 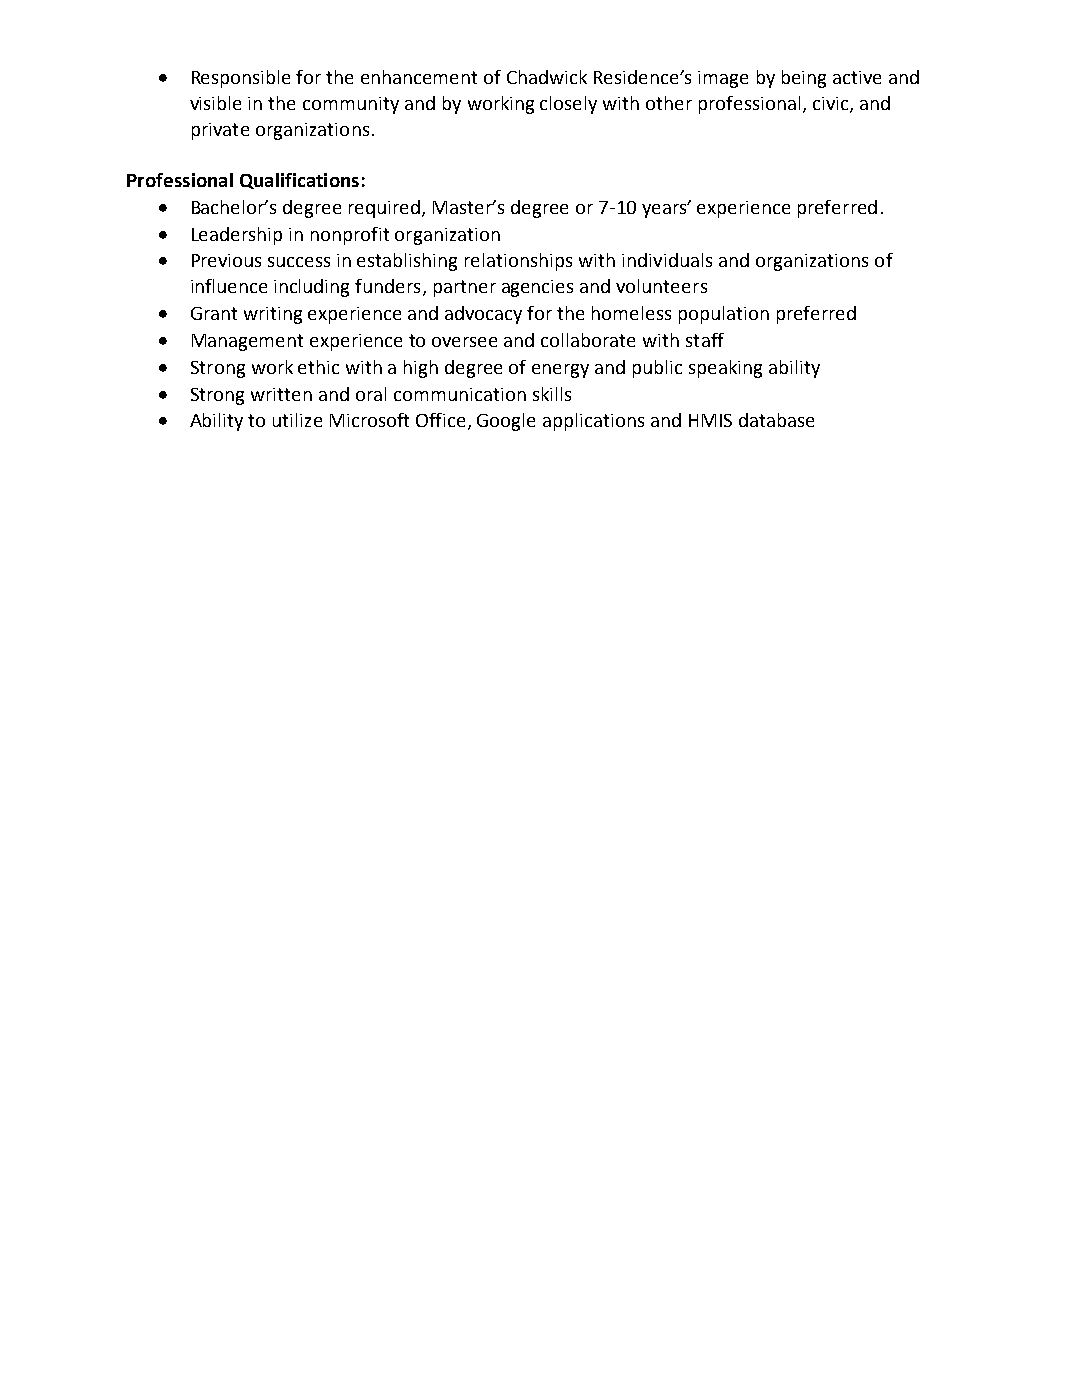 What do you see at coordinates (667, 260) in the document?
I see `individuals` at bounding box center [667, 260].
